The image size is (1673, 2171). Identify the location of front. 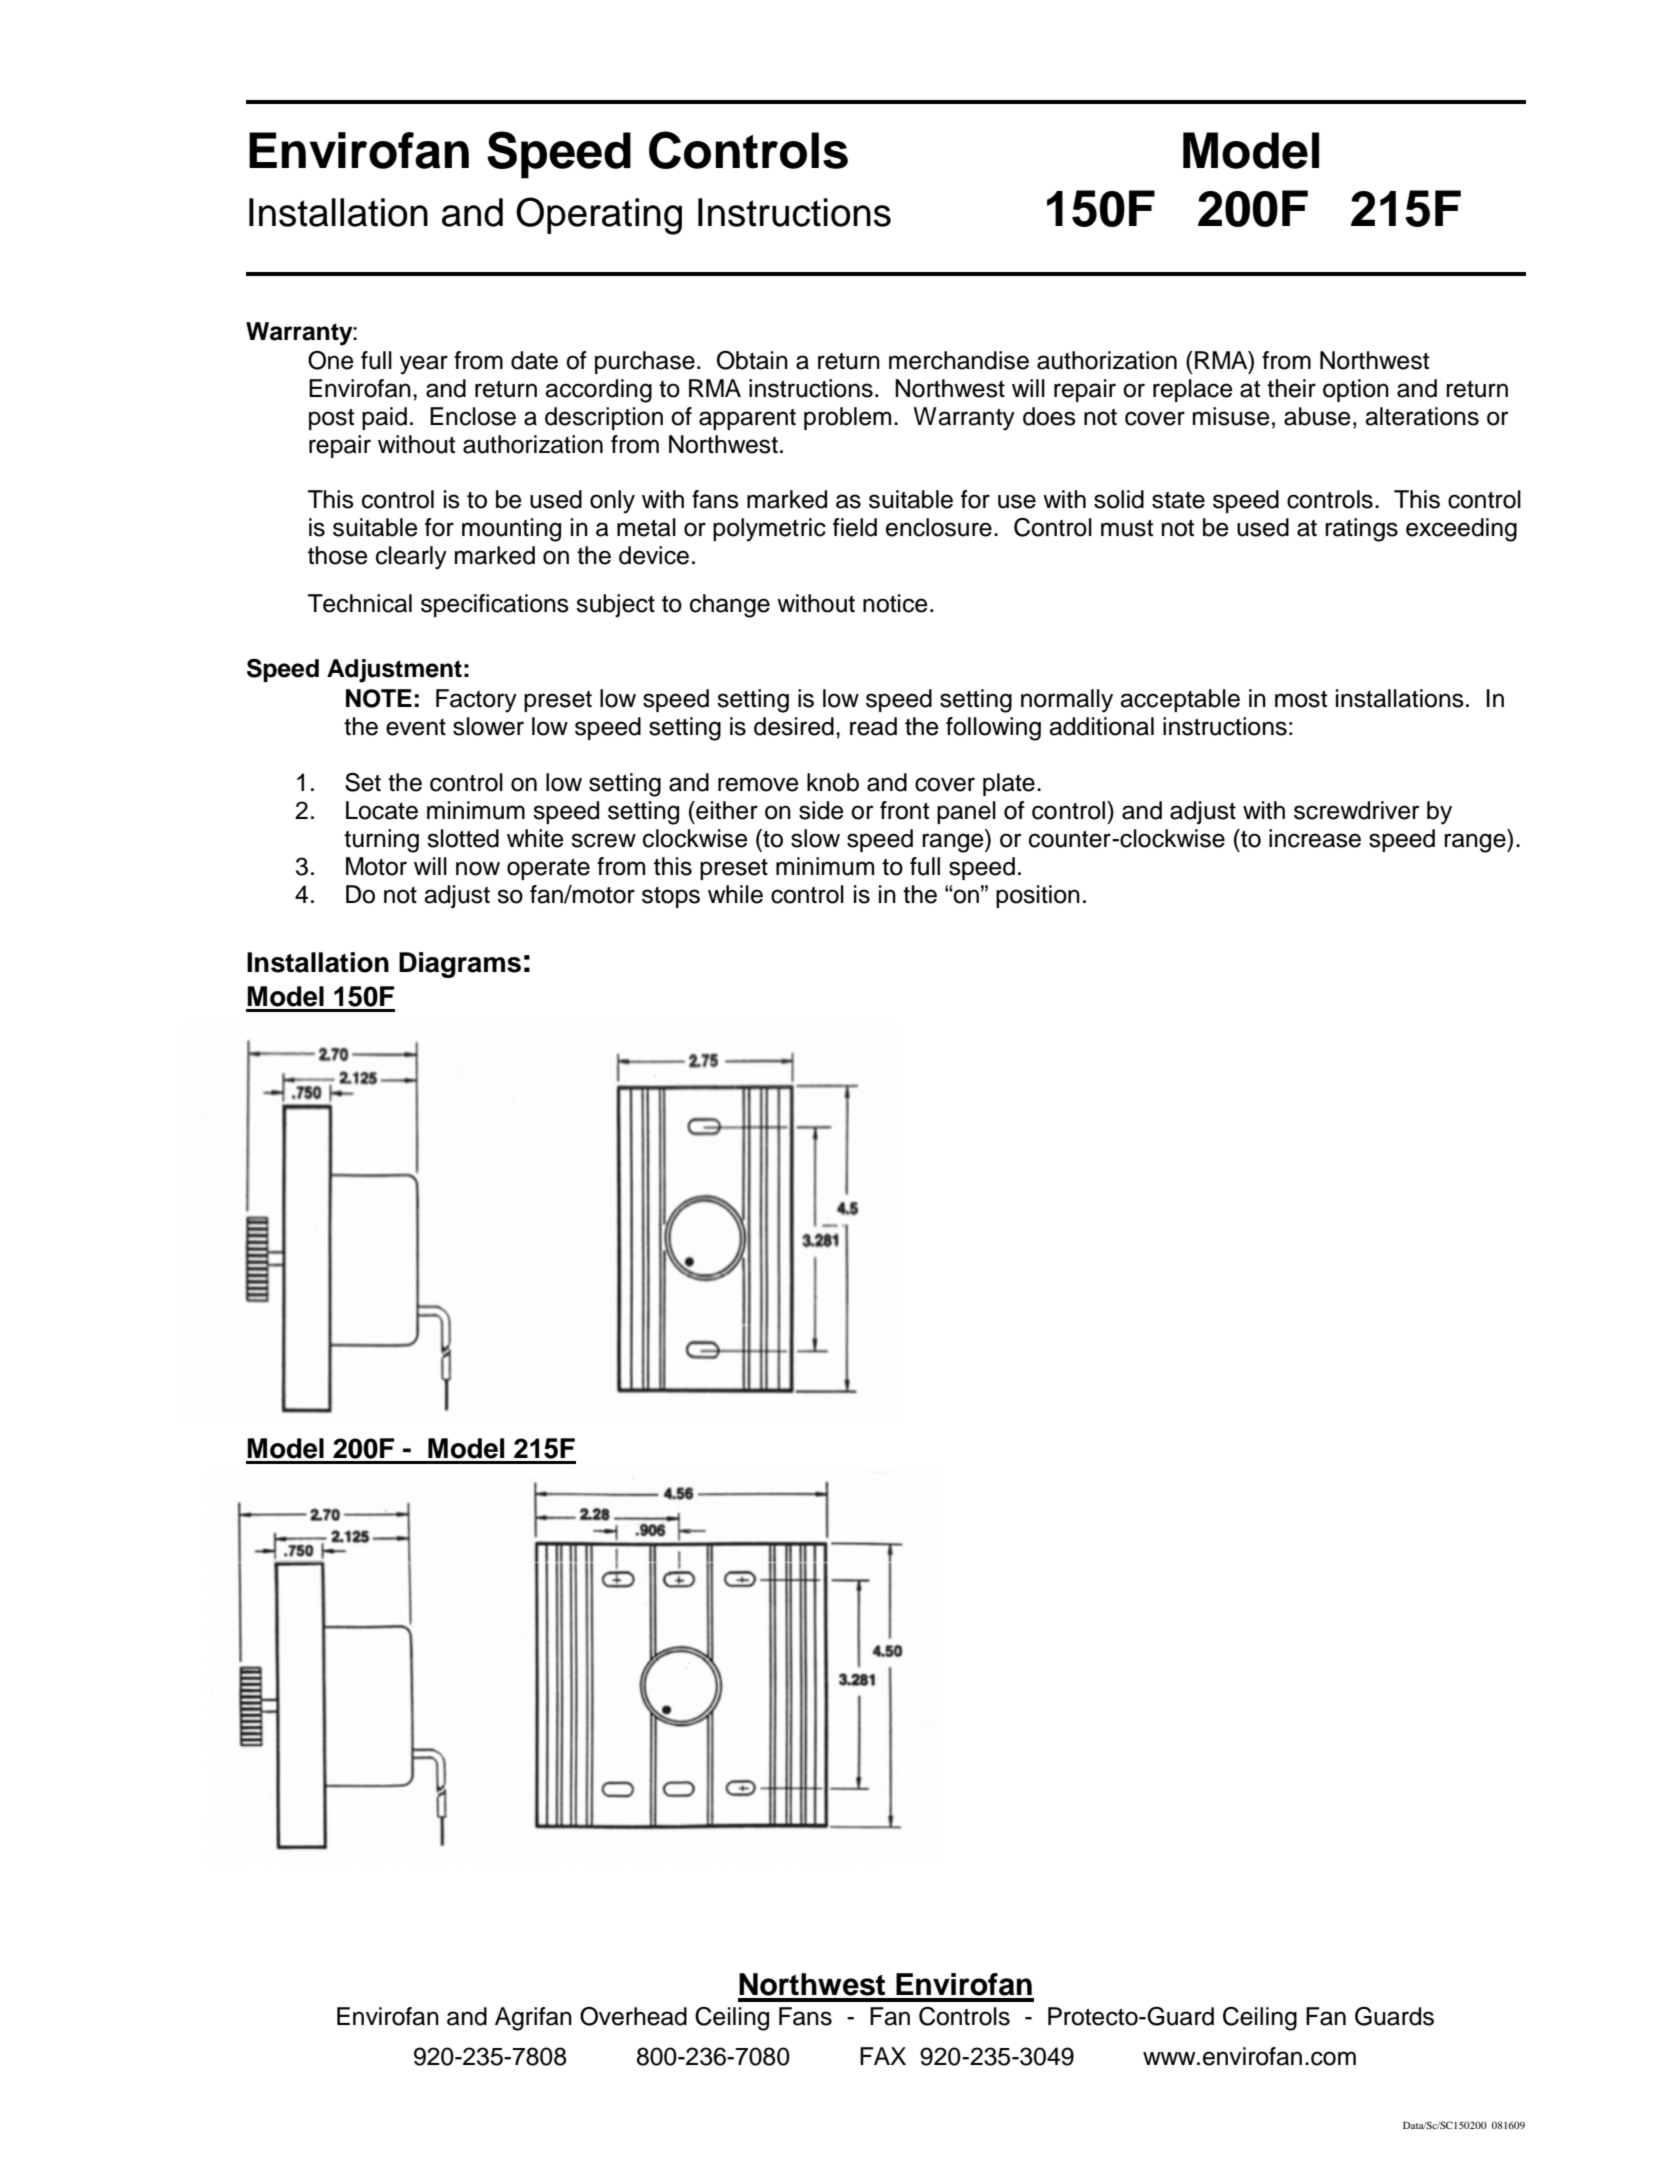
(904, 810).
